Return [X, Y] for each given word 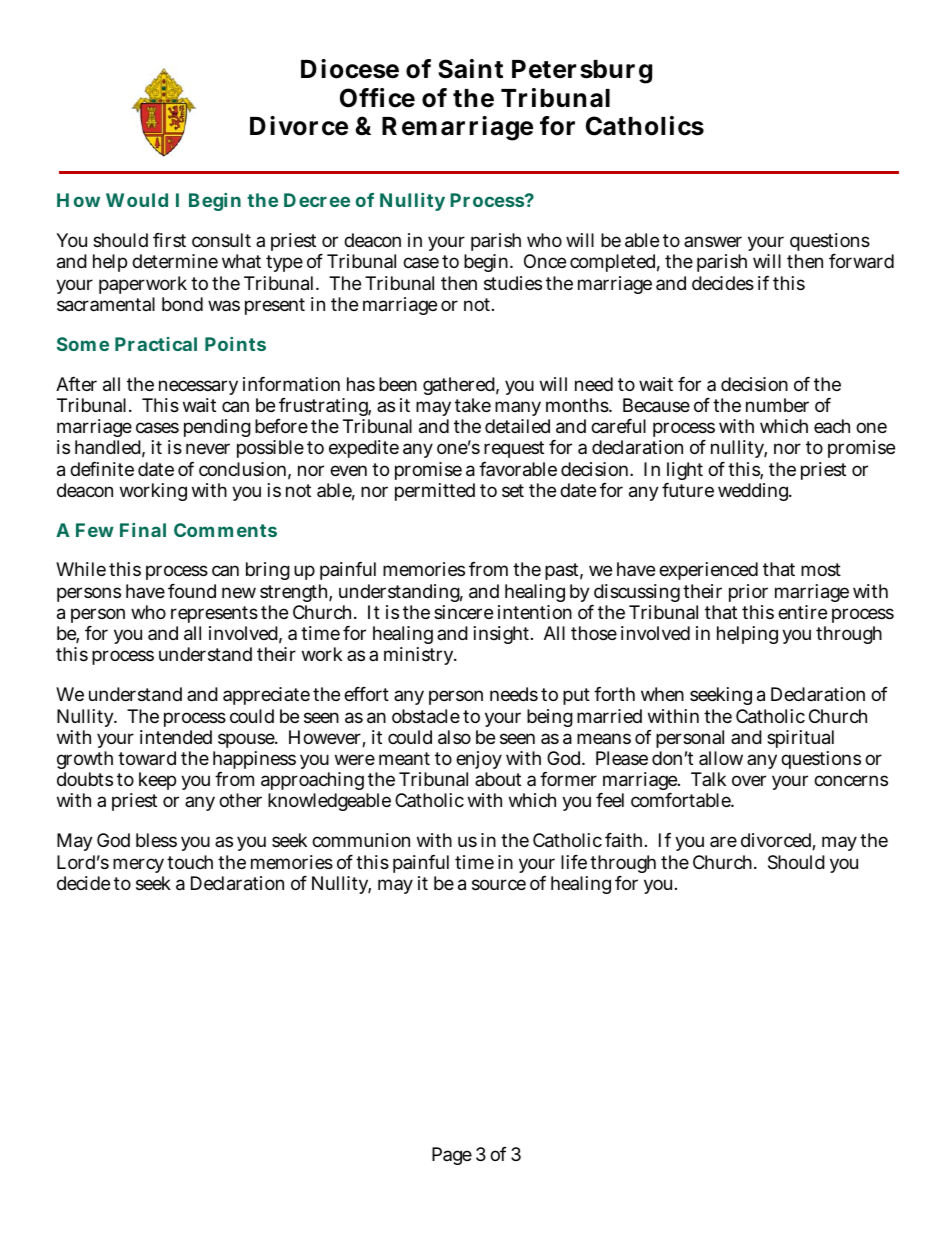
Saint [470, 69]
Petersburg [582, 72]
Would [137, 200]
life [574, 862]
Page [452, 1156]
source [499, 884]
